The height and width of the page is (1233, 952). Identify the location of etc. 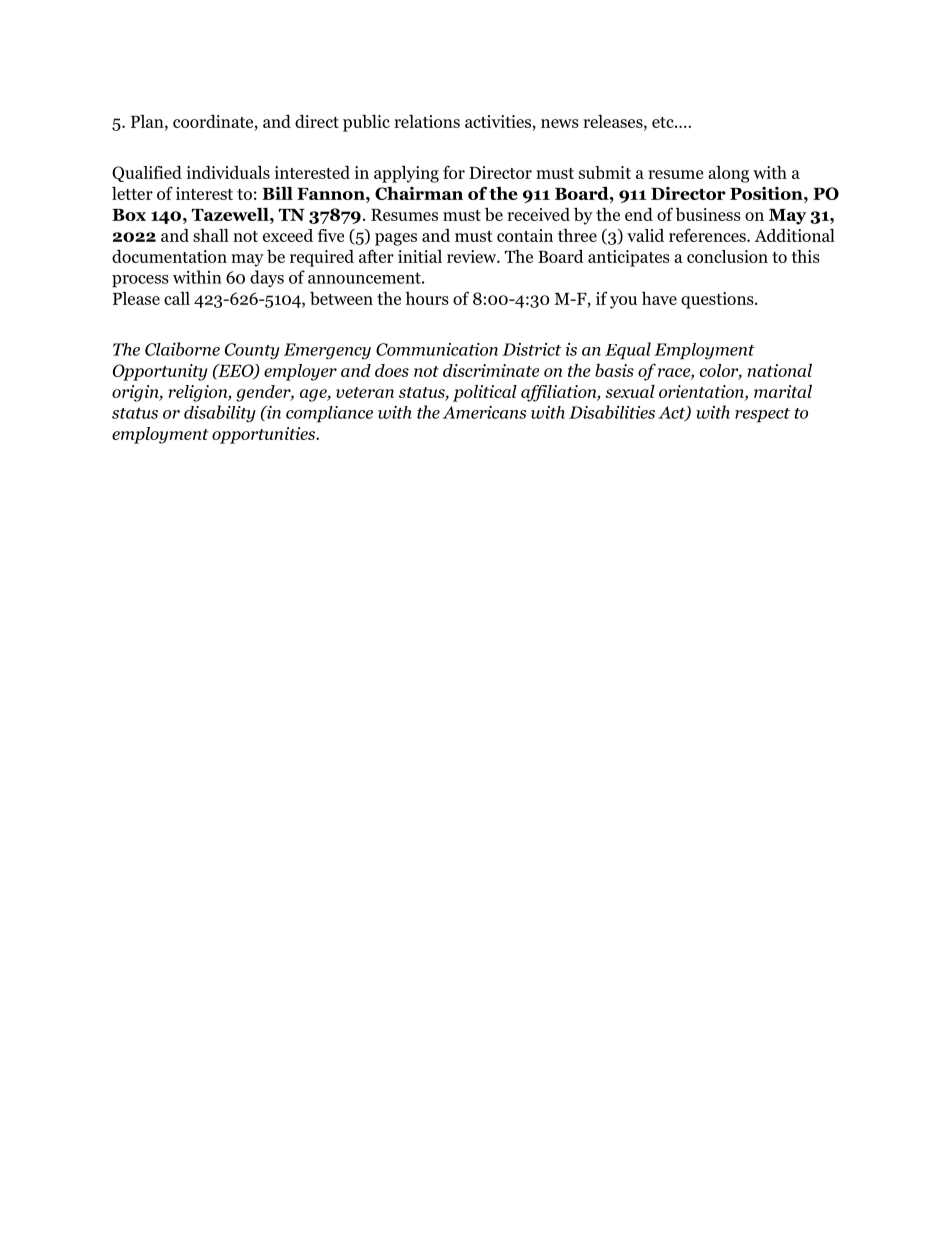
(664, 122).
